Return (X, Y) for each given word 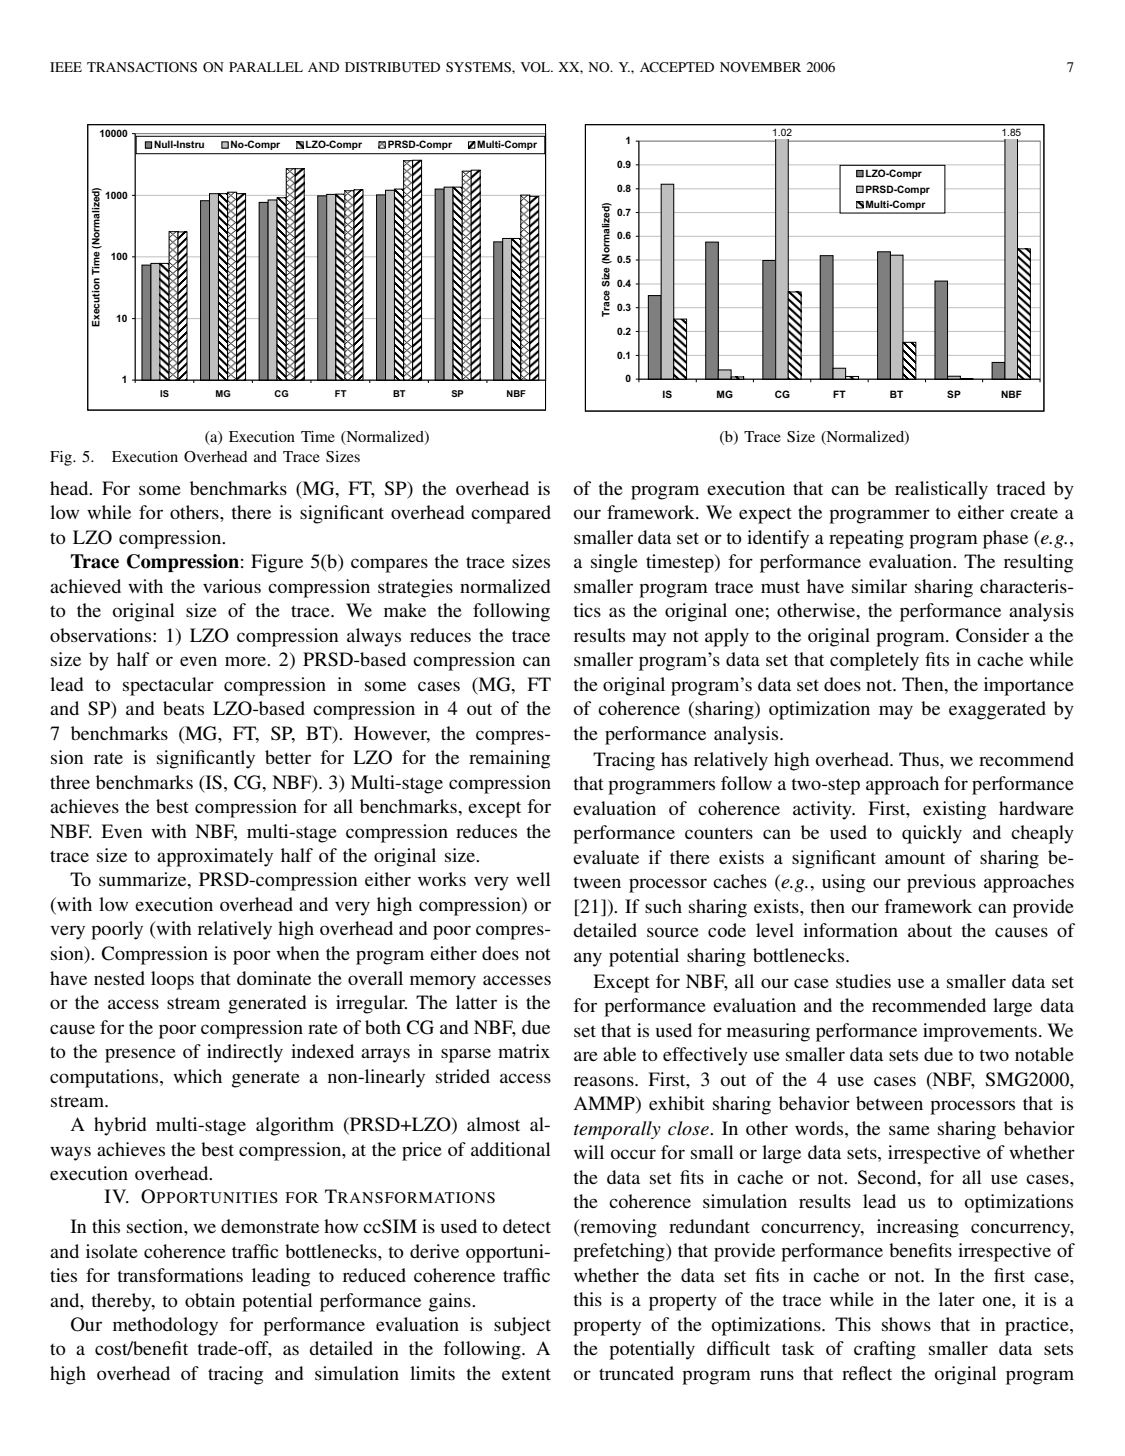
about (930, 930)
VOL (536, 67)
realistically (941, 490)
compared (511, 514)
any (588, 959)
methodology (165, 1326)
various (232, 586)
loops (172, 980)
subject (522, 1326)
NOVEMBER (760, 67)
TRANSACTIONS (142, 67)
